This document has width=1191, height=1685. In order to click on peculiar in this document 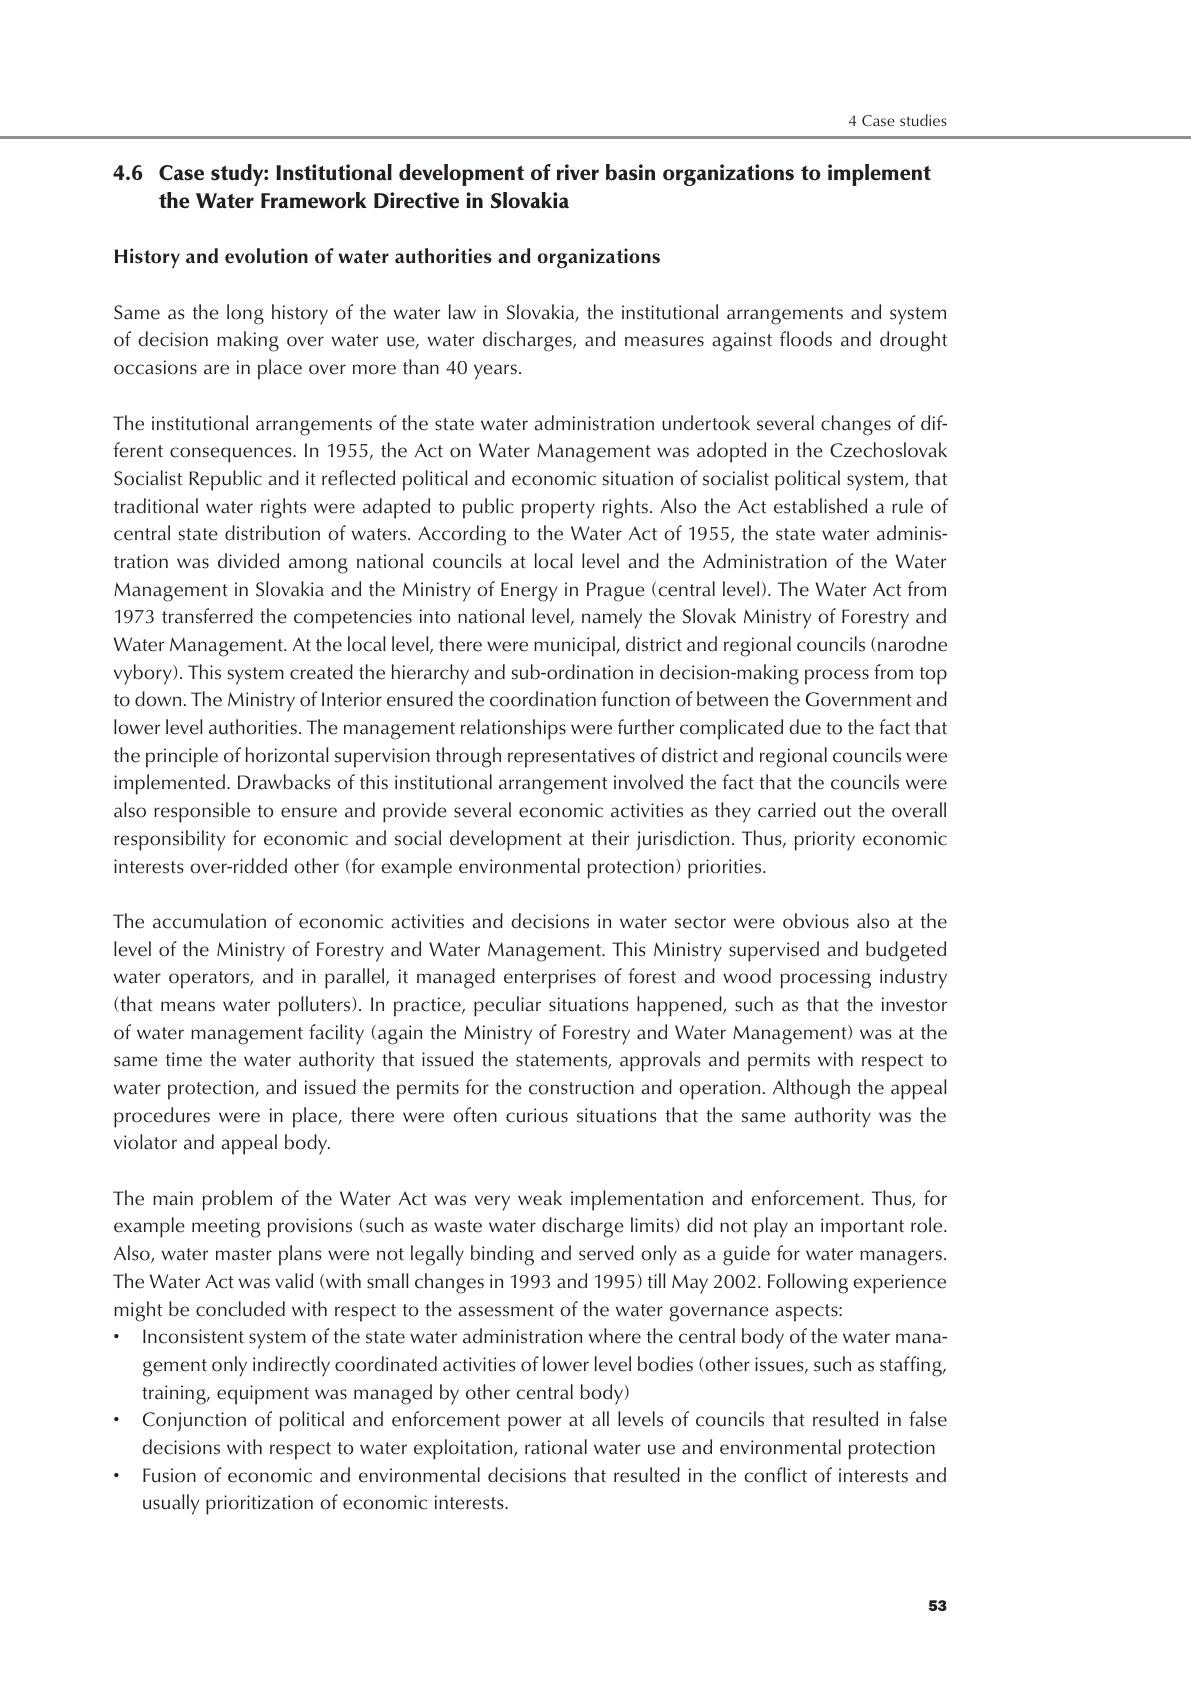, I will do `click(507, 1006)`.
